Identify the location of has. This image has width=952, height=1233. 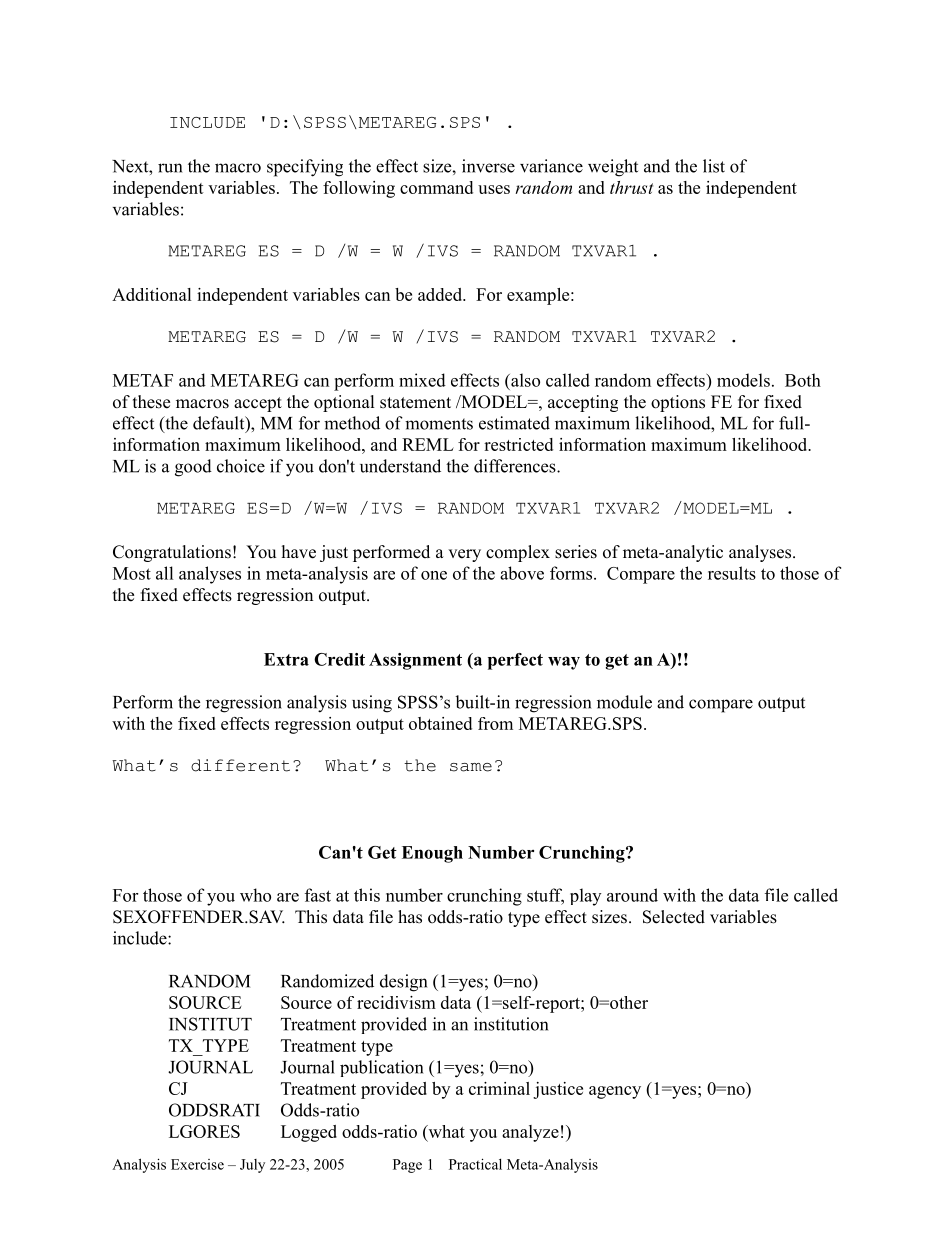
(410, 917).
